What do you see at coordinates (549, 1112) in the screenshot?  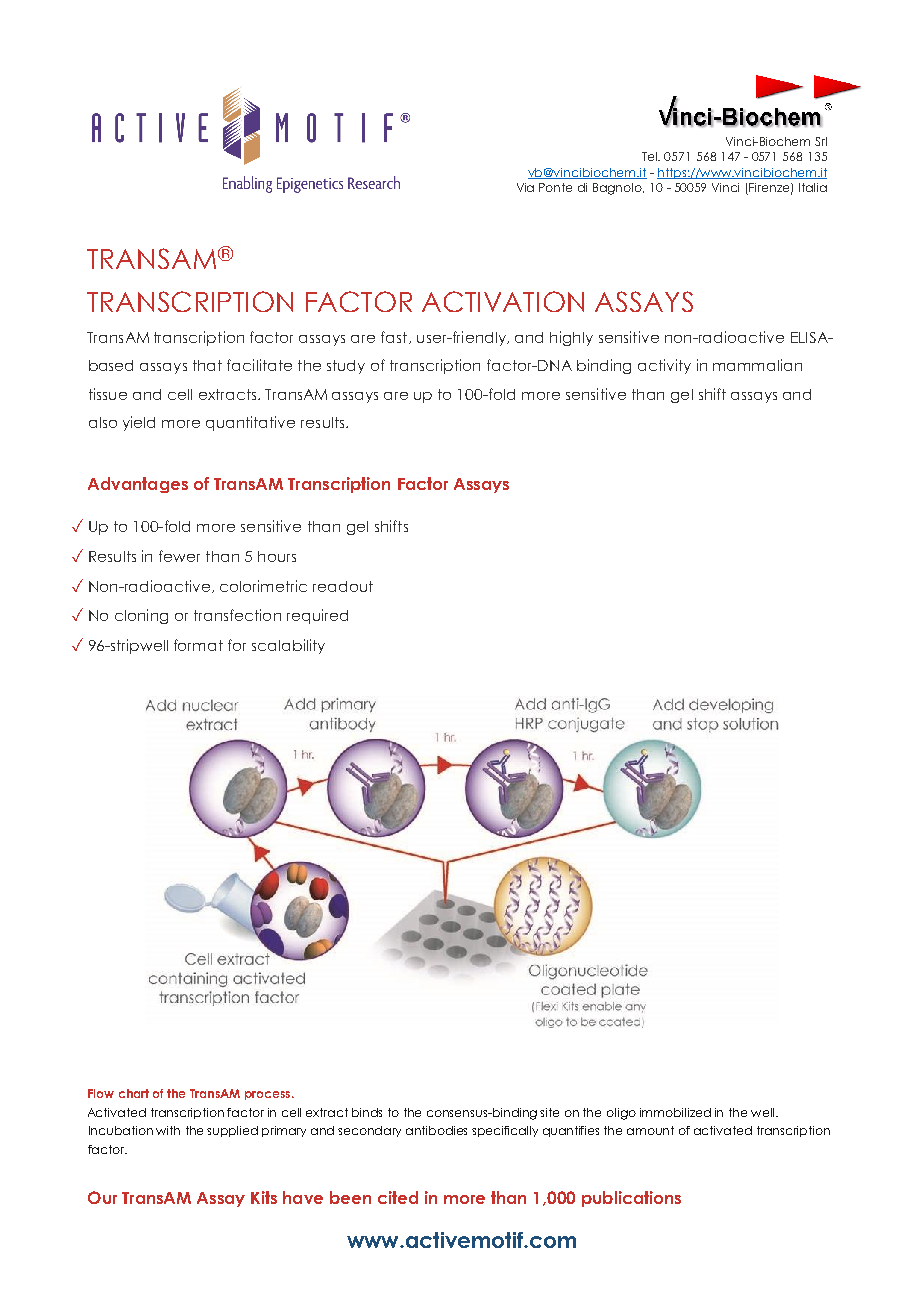 I see `site` at bounding box center [549, 1112].
